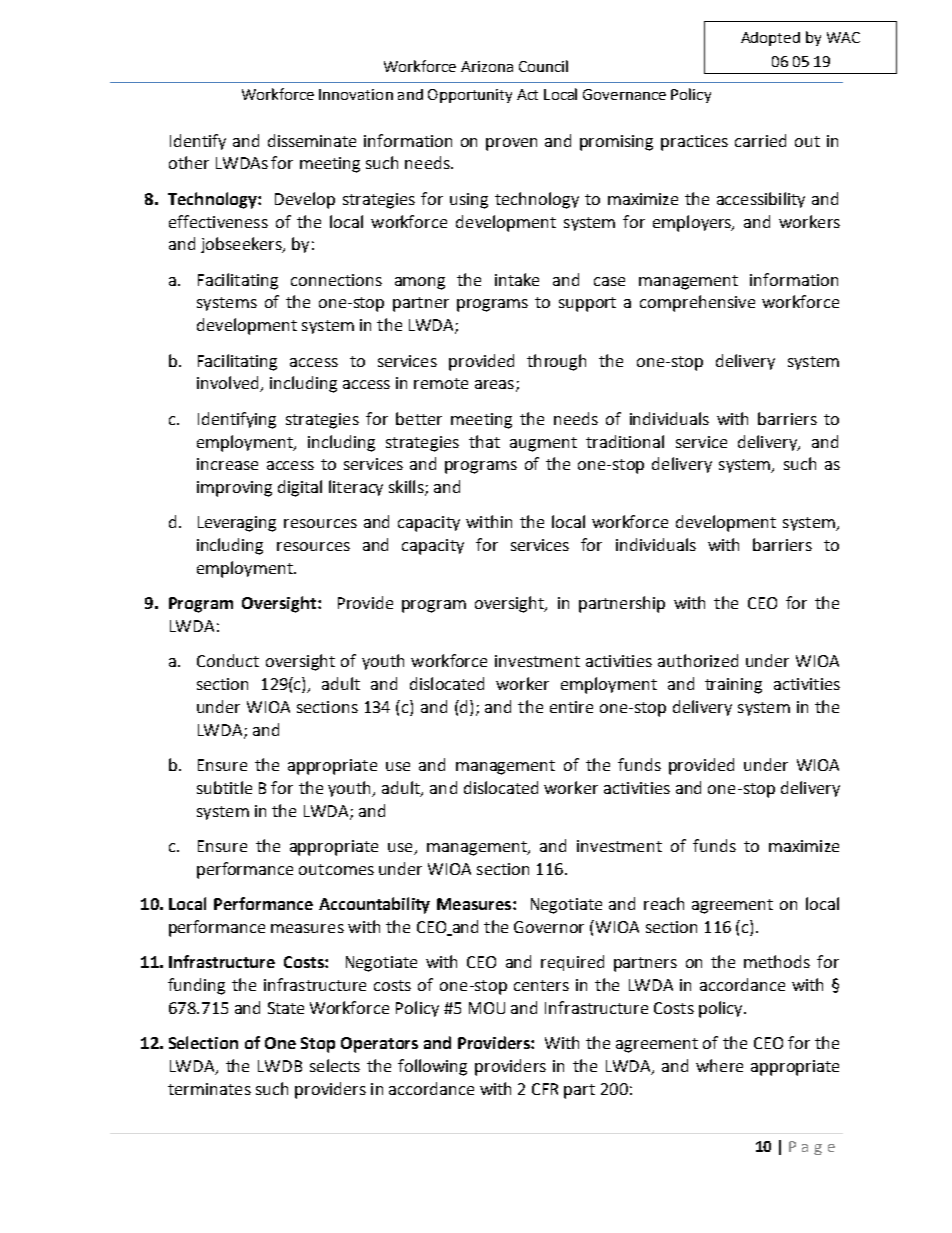  Describe the element at coordinates (770, 39) in the screenshot. I see `Adopted` at that location.
